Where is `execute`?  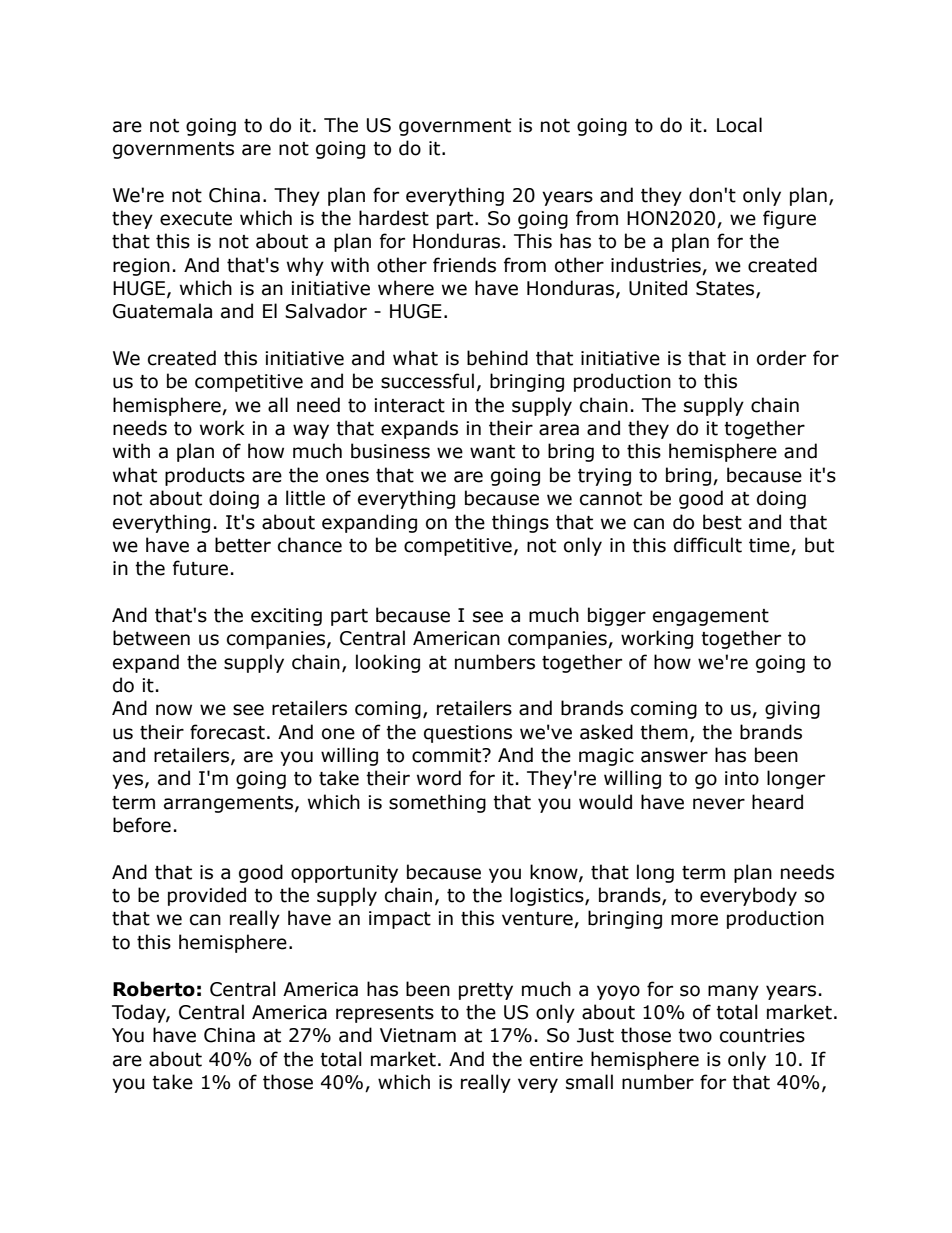 execute is located at coordinates (196, 219).
